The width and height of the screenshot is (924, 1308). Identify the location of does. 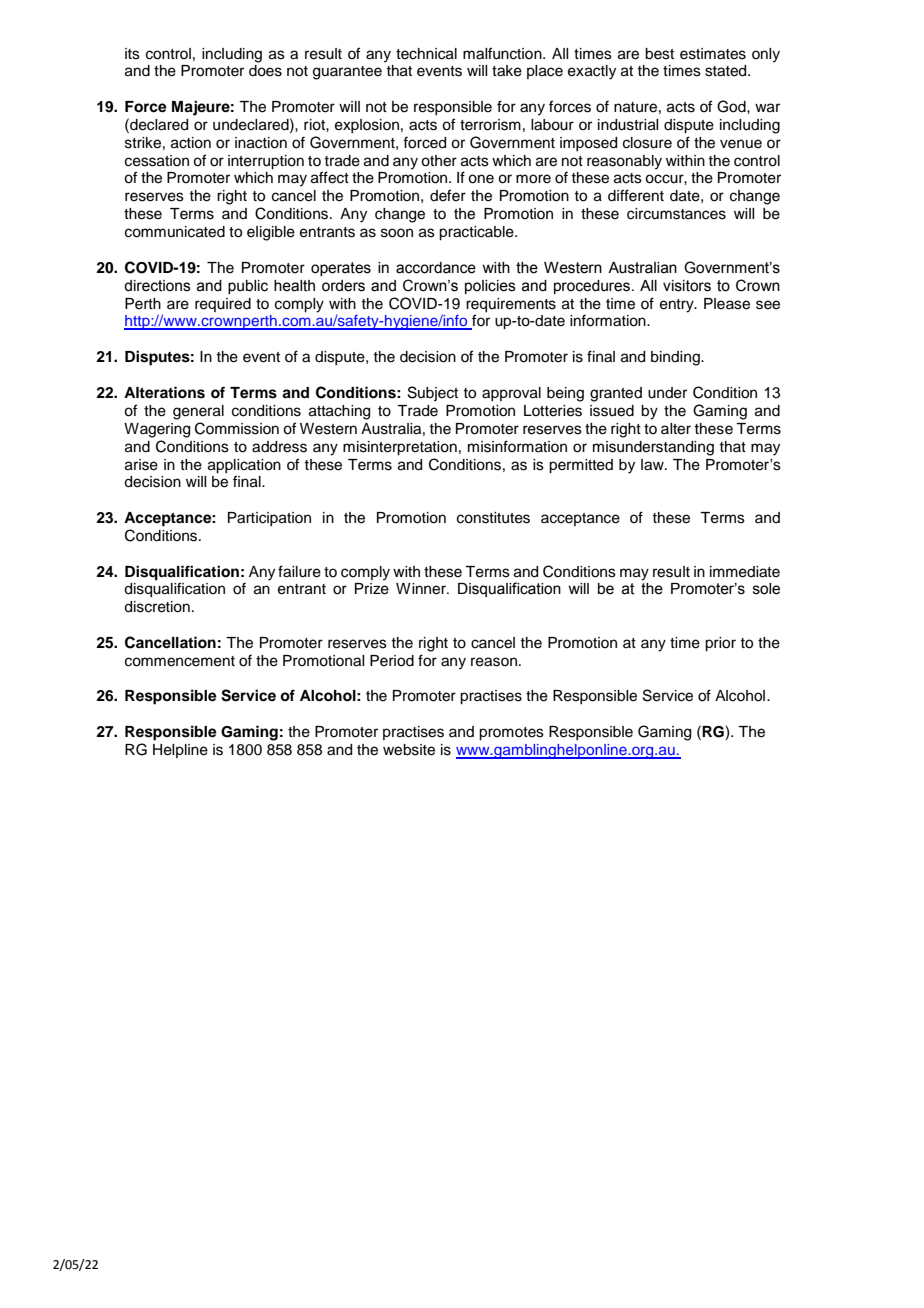
(265, 71).
